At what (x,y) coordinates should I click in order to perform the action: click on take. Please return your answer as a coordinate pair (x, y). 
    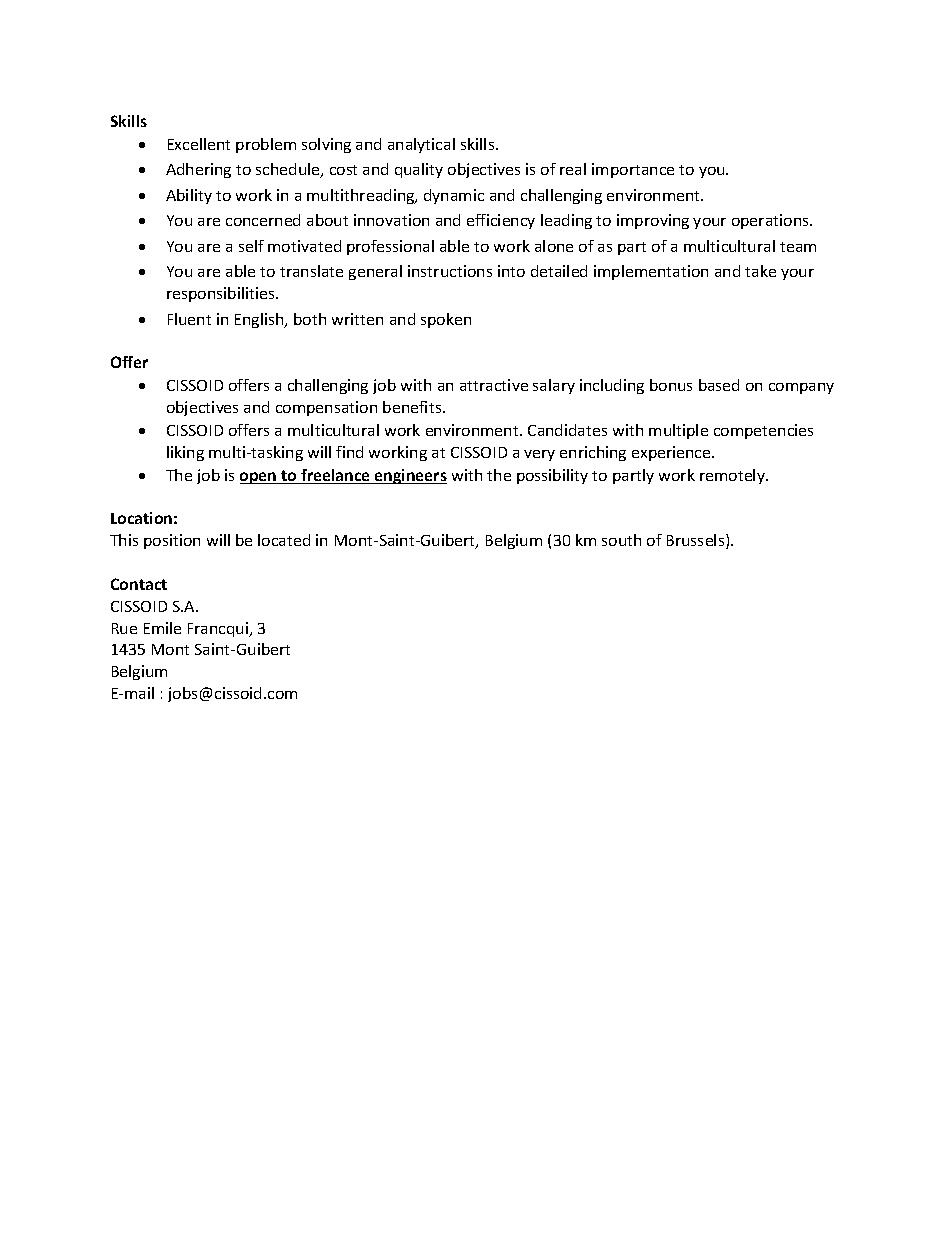
    Looking at the image, I should click on (760, 271).
